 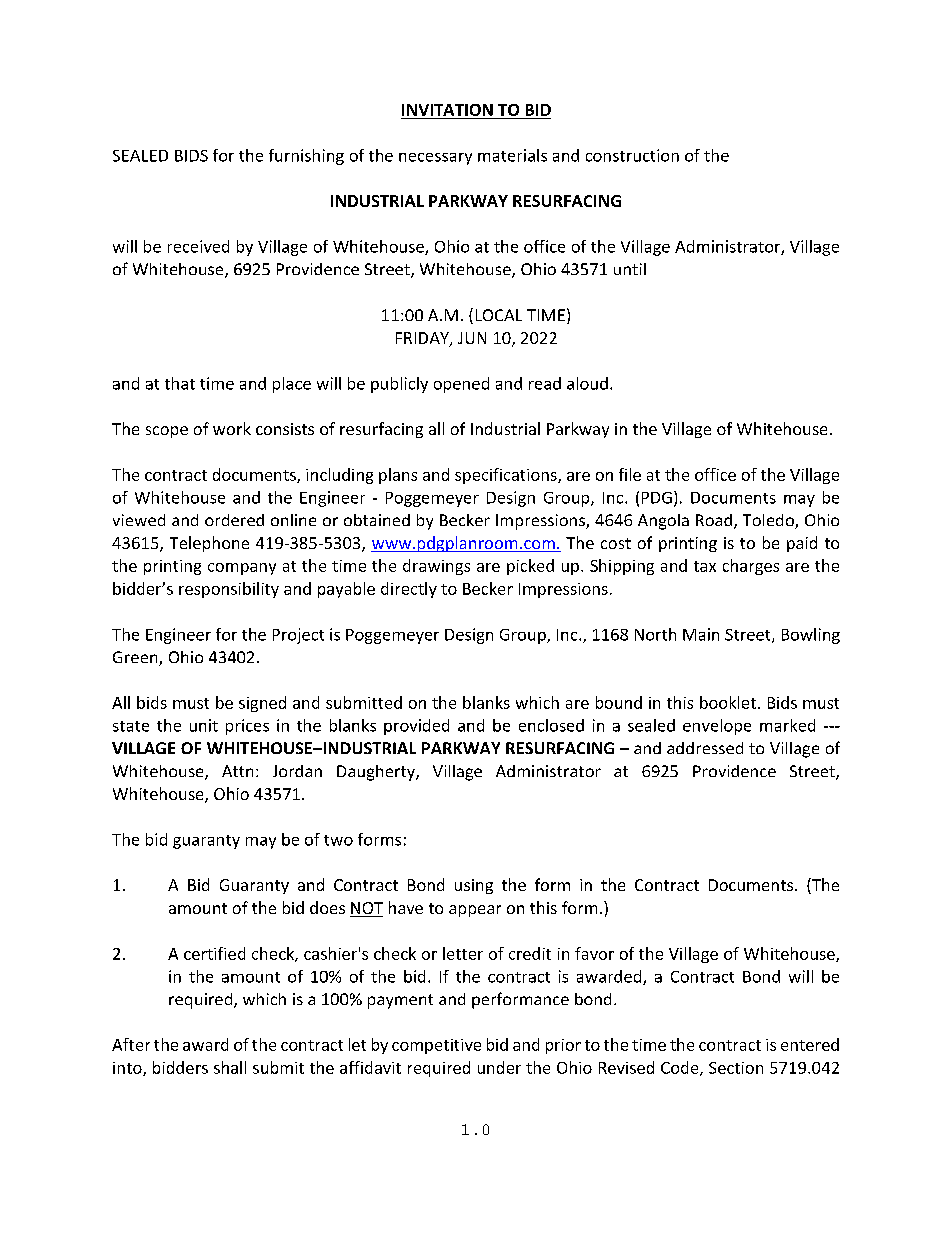 I want to click on drawings, so click(x=436, y=567).
